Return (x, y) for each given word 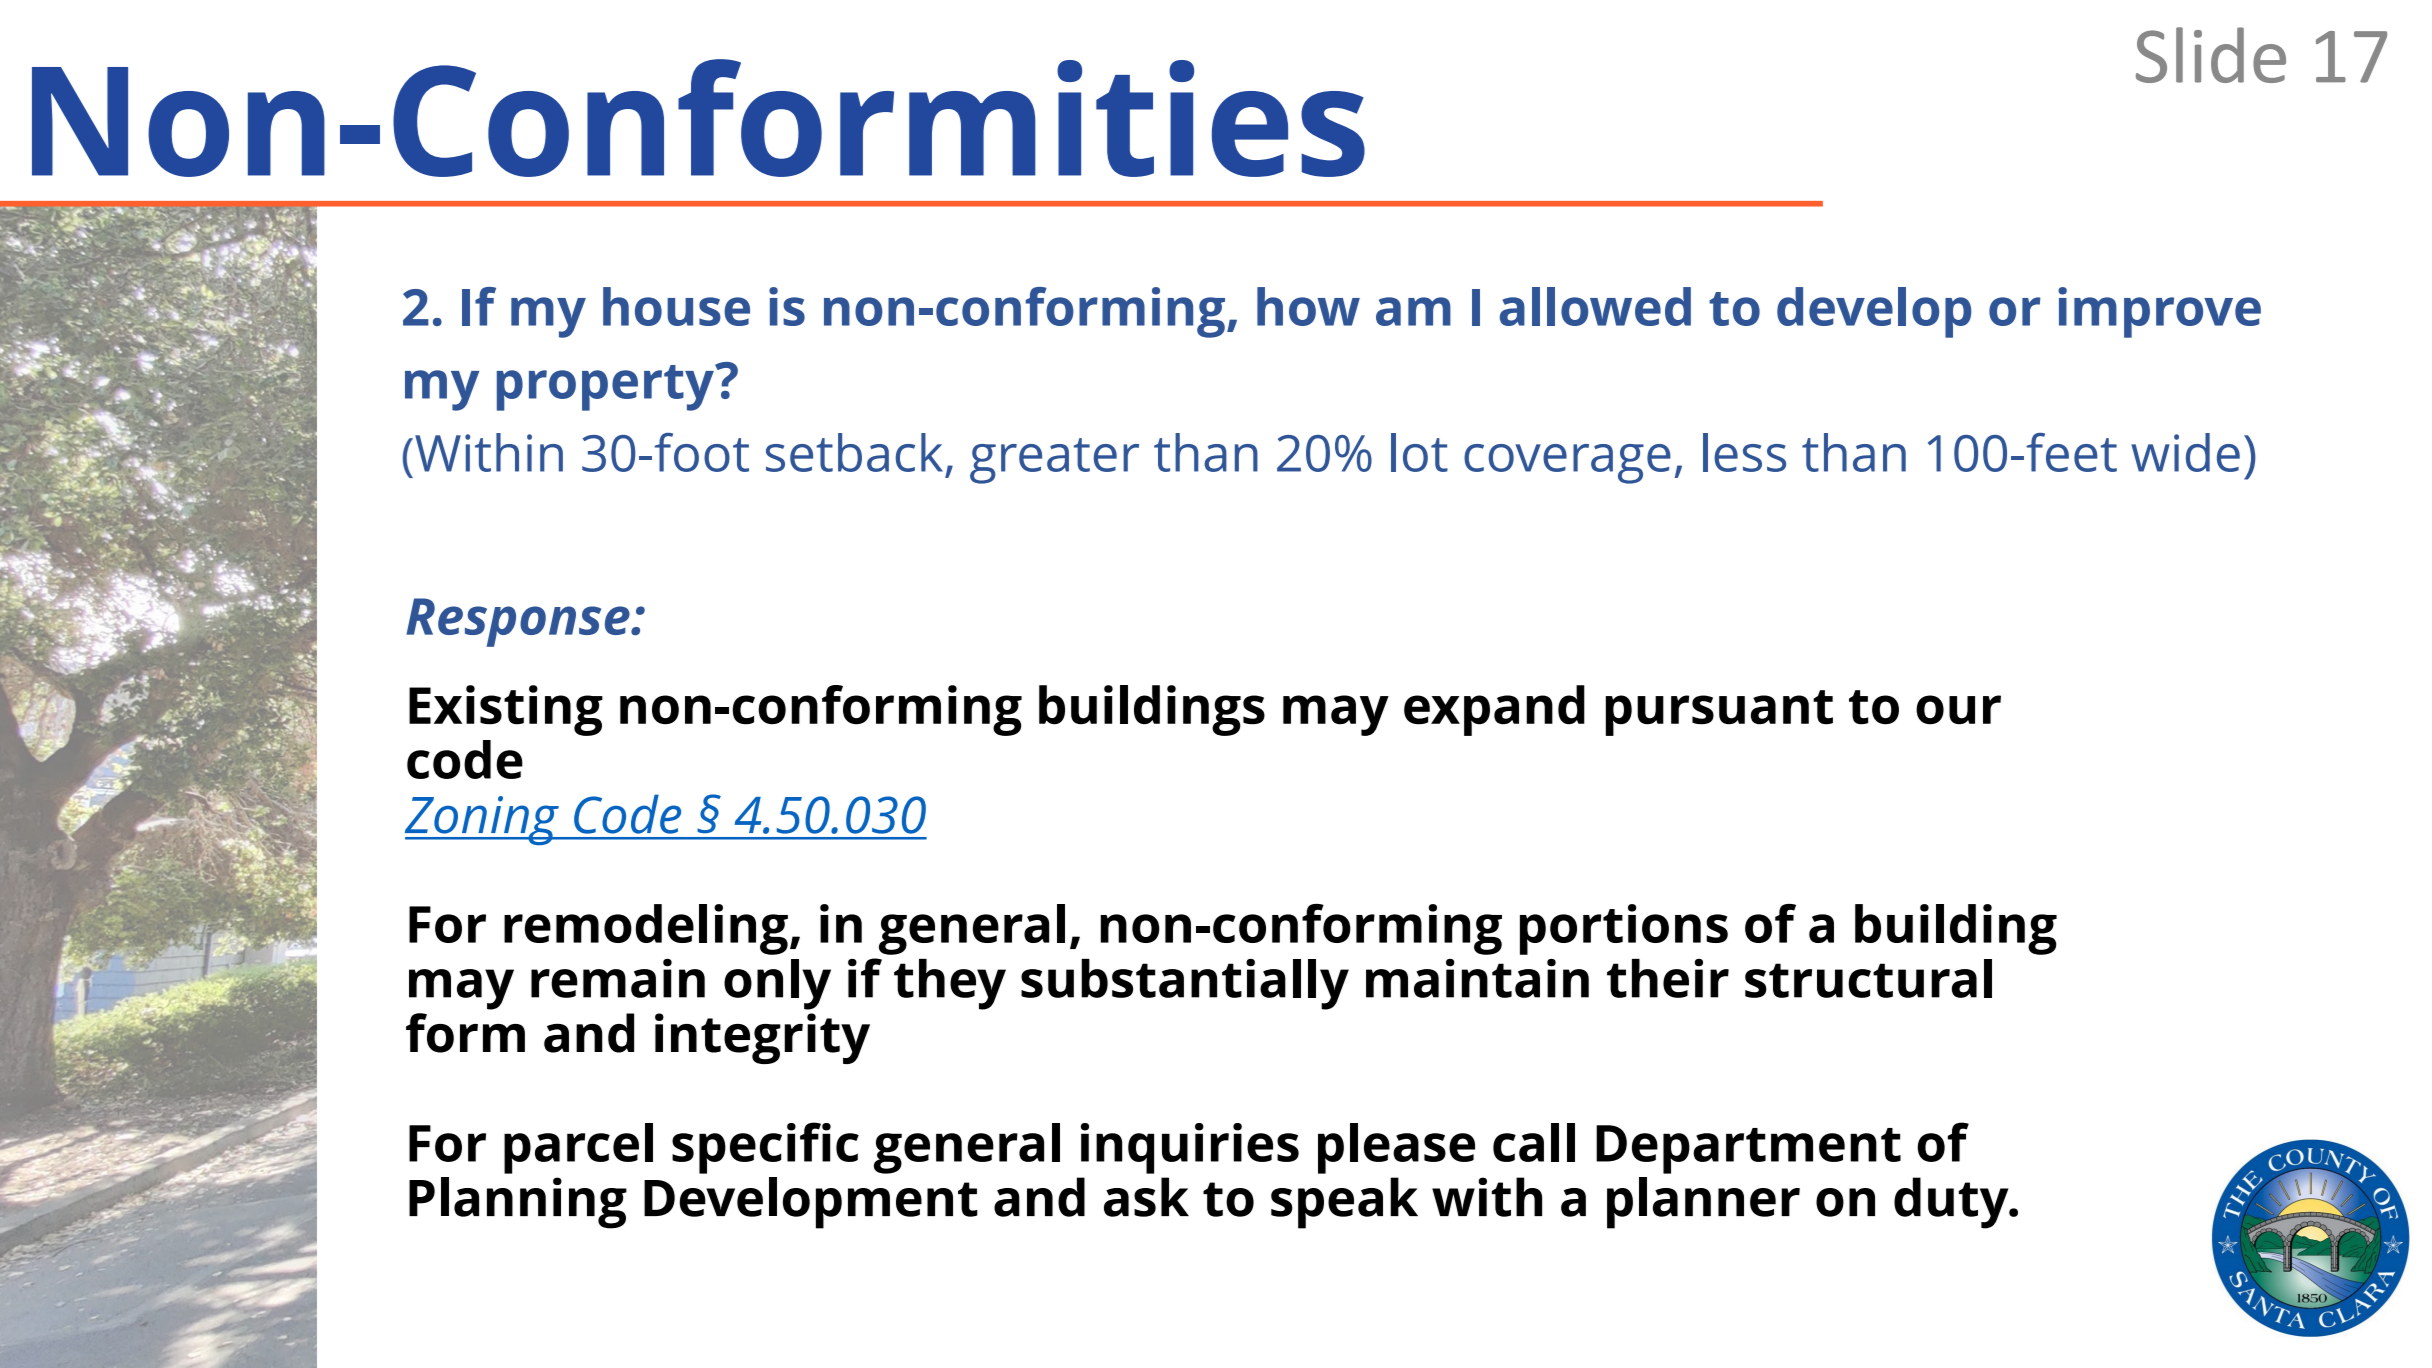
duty (1952, 1203)
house (676, 306)
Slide (2211, 55)
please (1396, 1148)
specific (765, 1148)
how (1308, 306)
